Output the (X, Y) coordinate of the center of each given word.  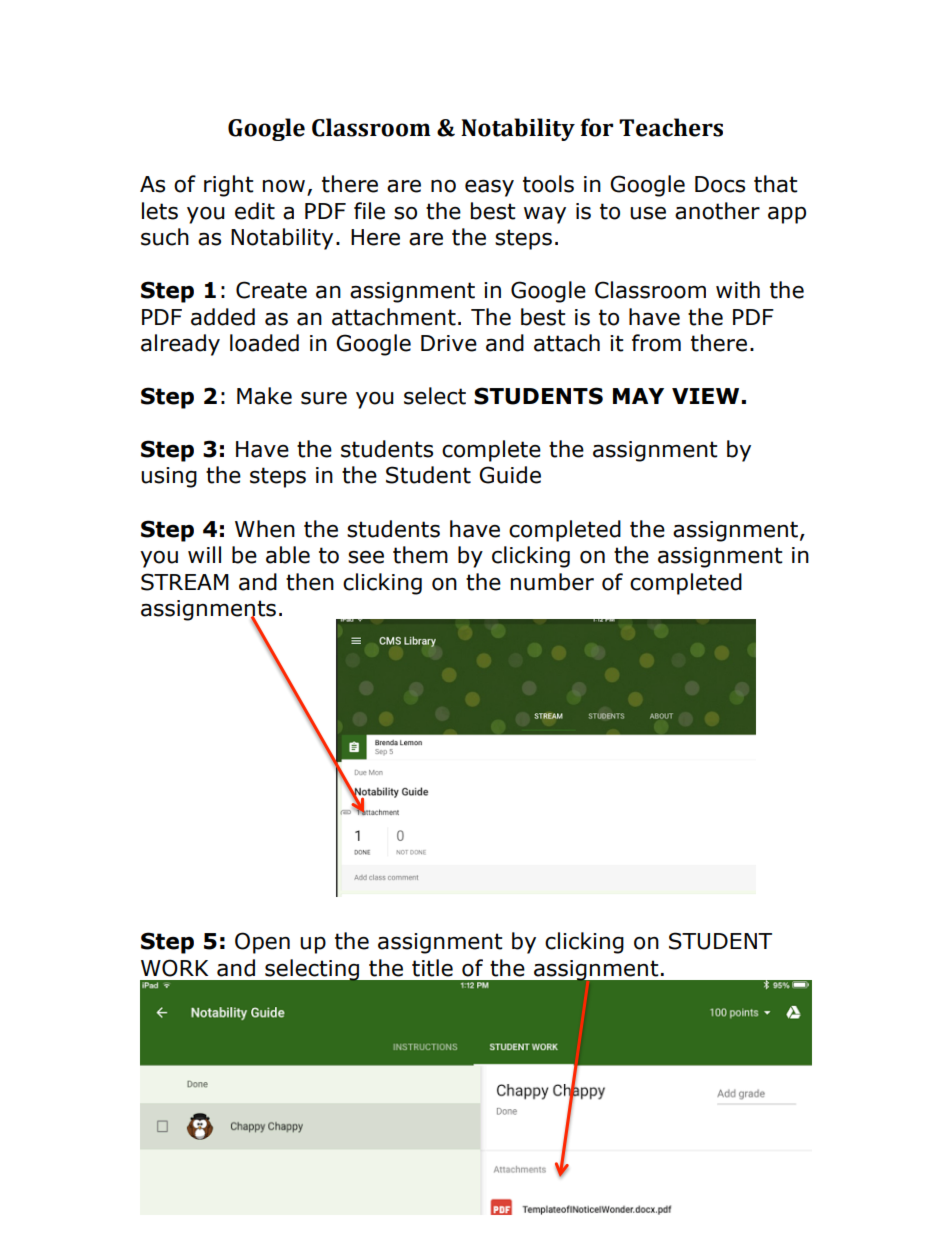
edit (255, 211)
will (204, 554)
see (366, 557)
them (420, 555)
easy (489, 188)
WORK (174, 968)
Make (264, 396)
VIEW (705, 396)
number (552, 582)
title (432, 968)
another (717, 211)
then (310, 582)
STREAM (185, 582)
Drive (449, 343)
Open (262, 943)
